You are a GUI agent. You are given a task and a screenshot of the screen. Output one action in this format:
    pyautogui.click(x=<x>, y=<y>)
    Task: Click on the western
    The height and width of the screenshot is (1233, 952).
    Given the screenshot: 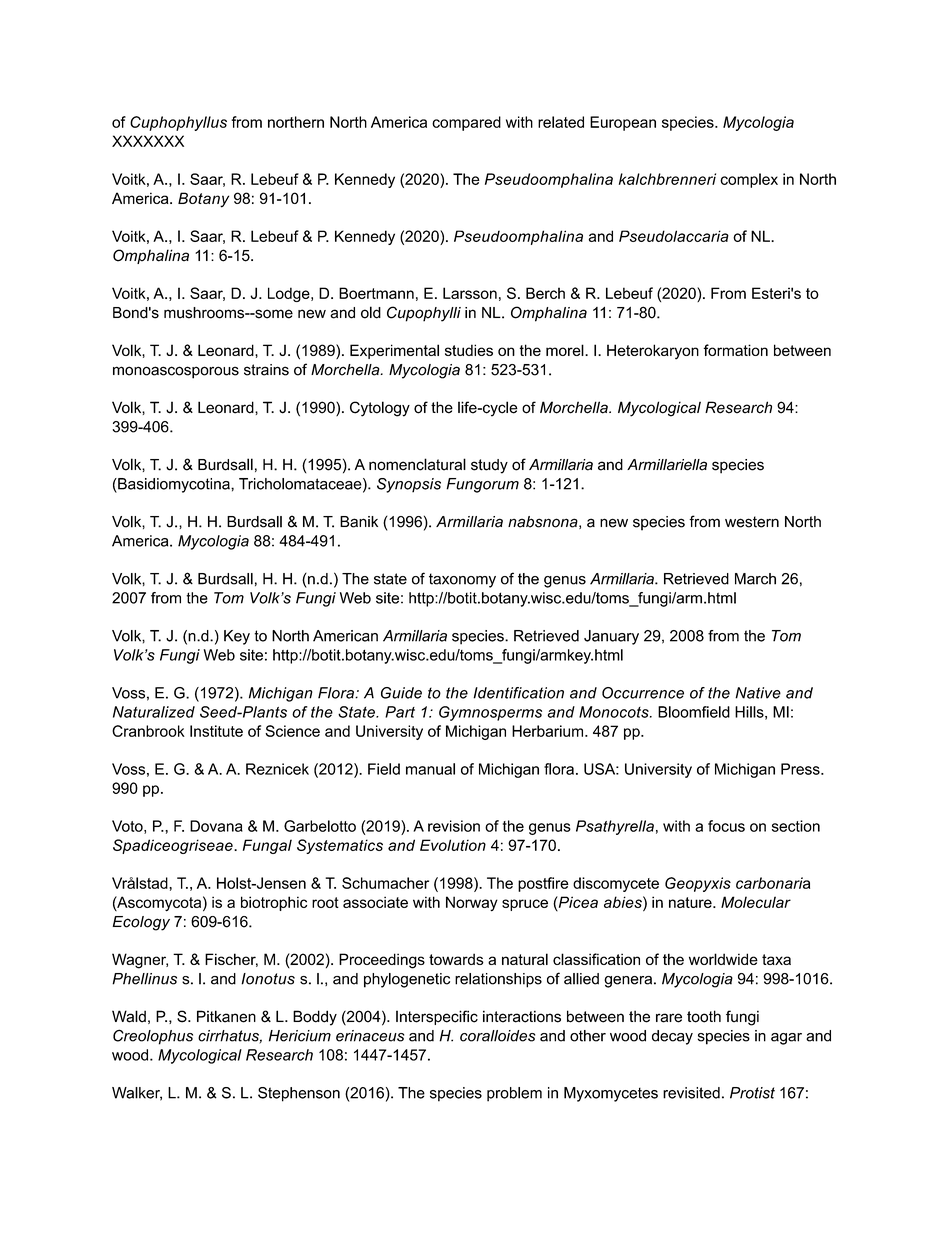 What is the action you would take?
    pyautogui.click(x=752, y=522)
